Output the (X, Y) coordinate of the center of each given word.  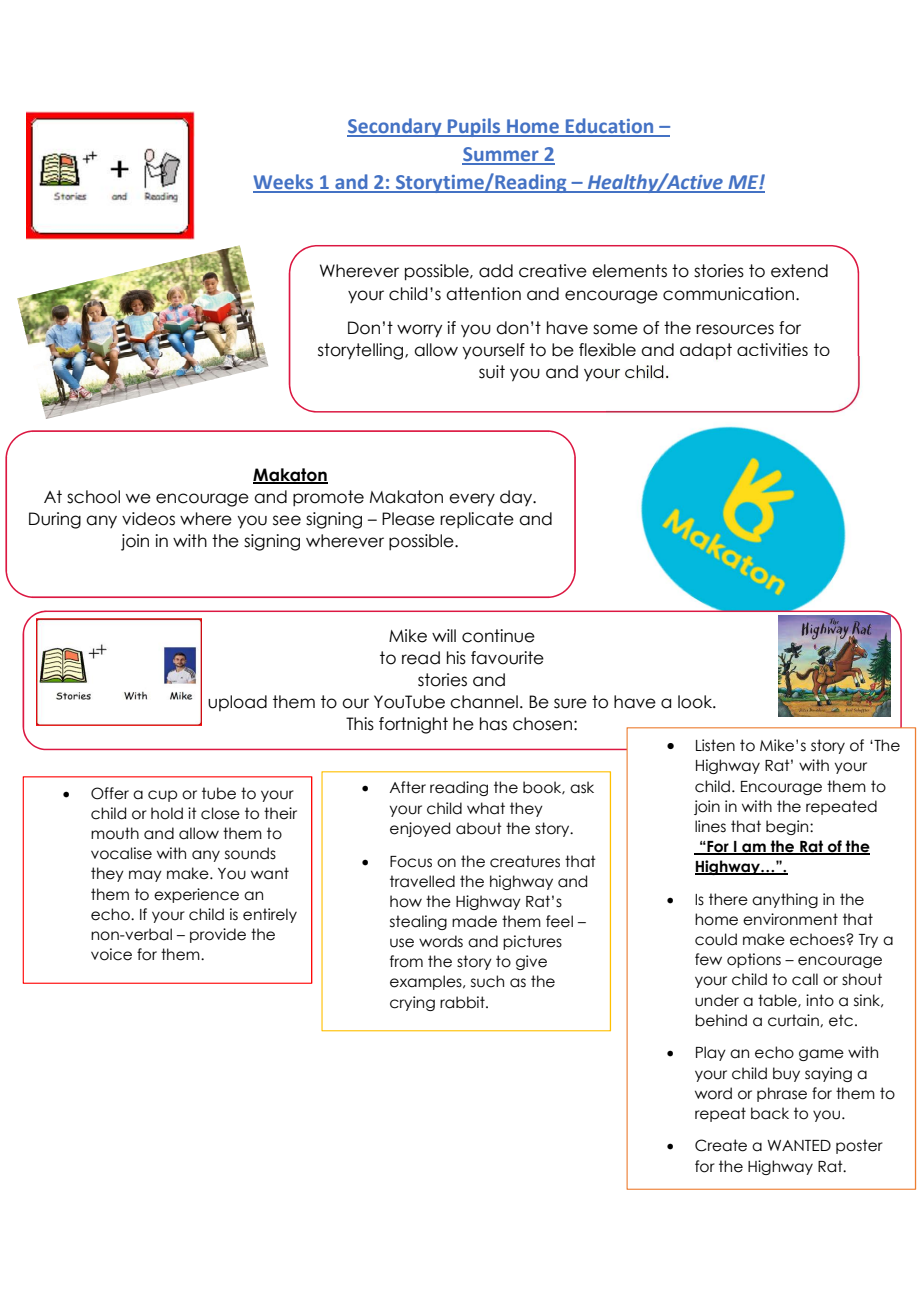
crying (412, 1003)
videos (148, 519)
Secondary (395, 127)
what (486, 808)
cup (162, 796)
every (472, 500)
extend (799, 271)
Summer (501, 155)
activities (772, 349)
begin (788, 827)
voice (111, 954)
